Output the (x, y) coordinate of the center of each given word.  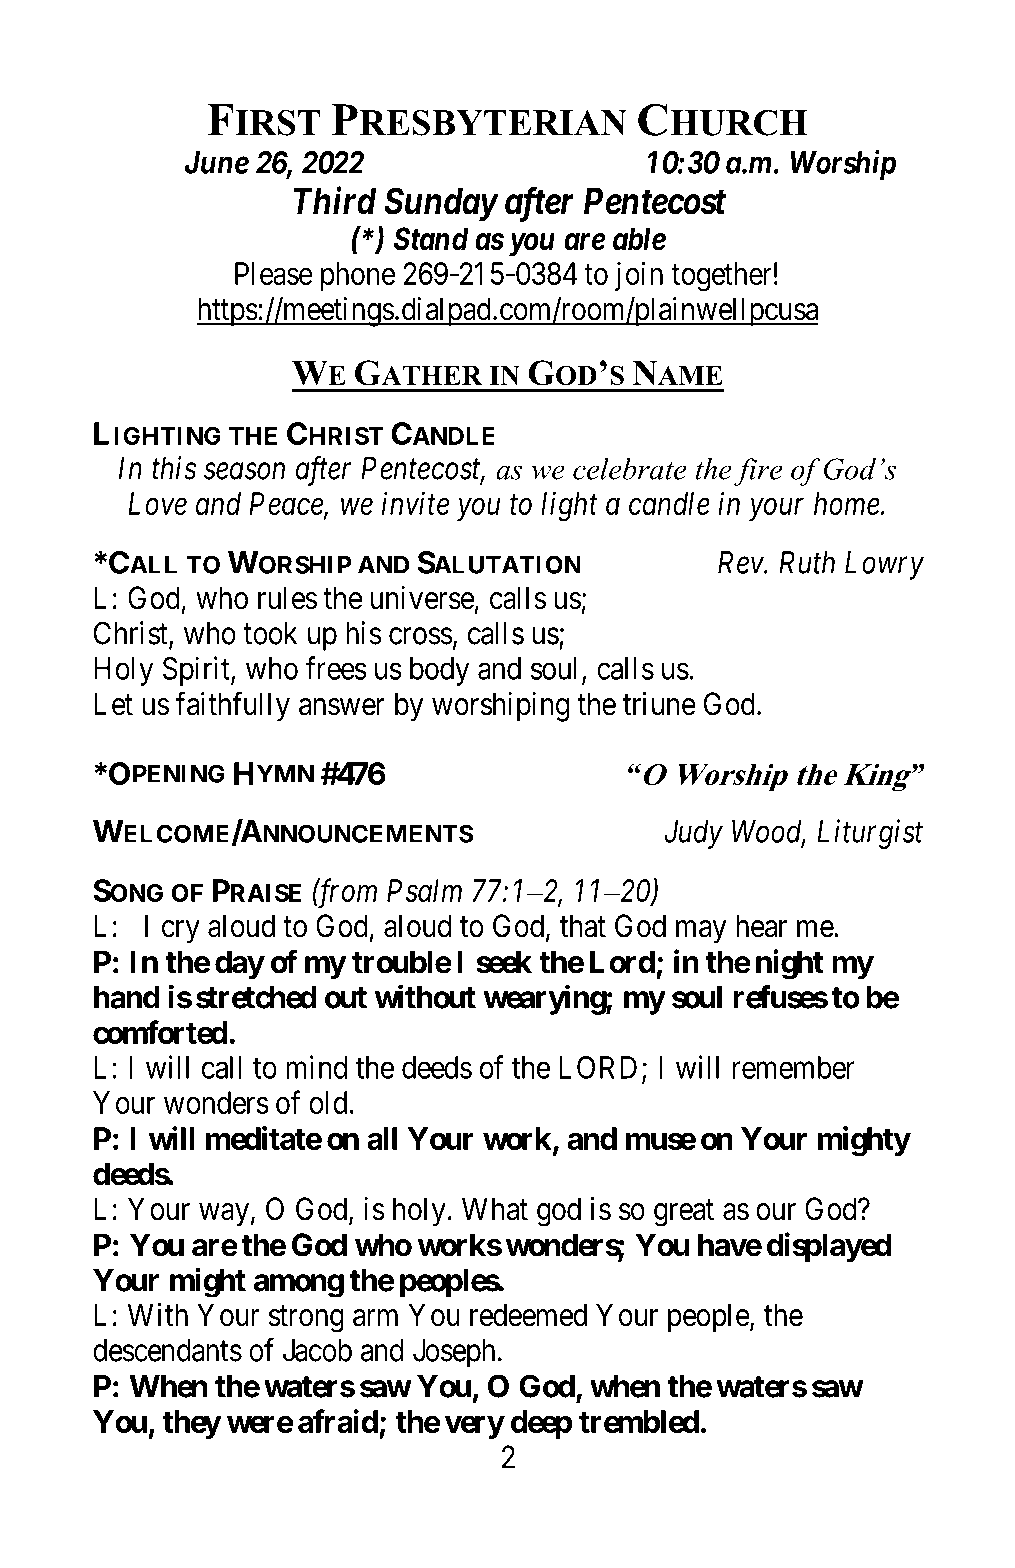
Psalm (424, 890)
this (174, 468)
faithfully (232, 706)
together (721, 276)
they (191, 1424)
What (495, 1209)
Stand (431, 239)
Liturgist (870, 834)
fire (758, 472)
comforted (160, 1032)
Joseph (454, 1353)
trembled (639, 1421)
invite (415, 503)
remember (794, 1067)
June (217, 162)
